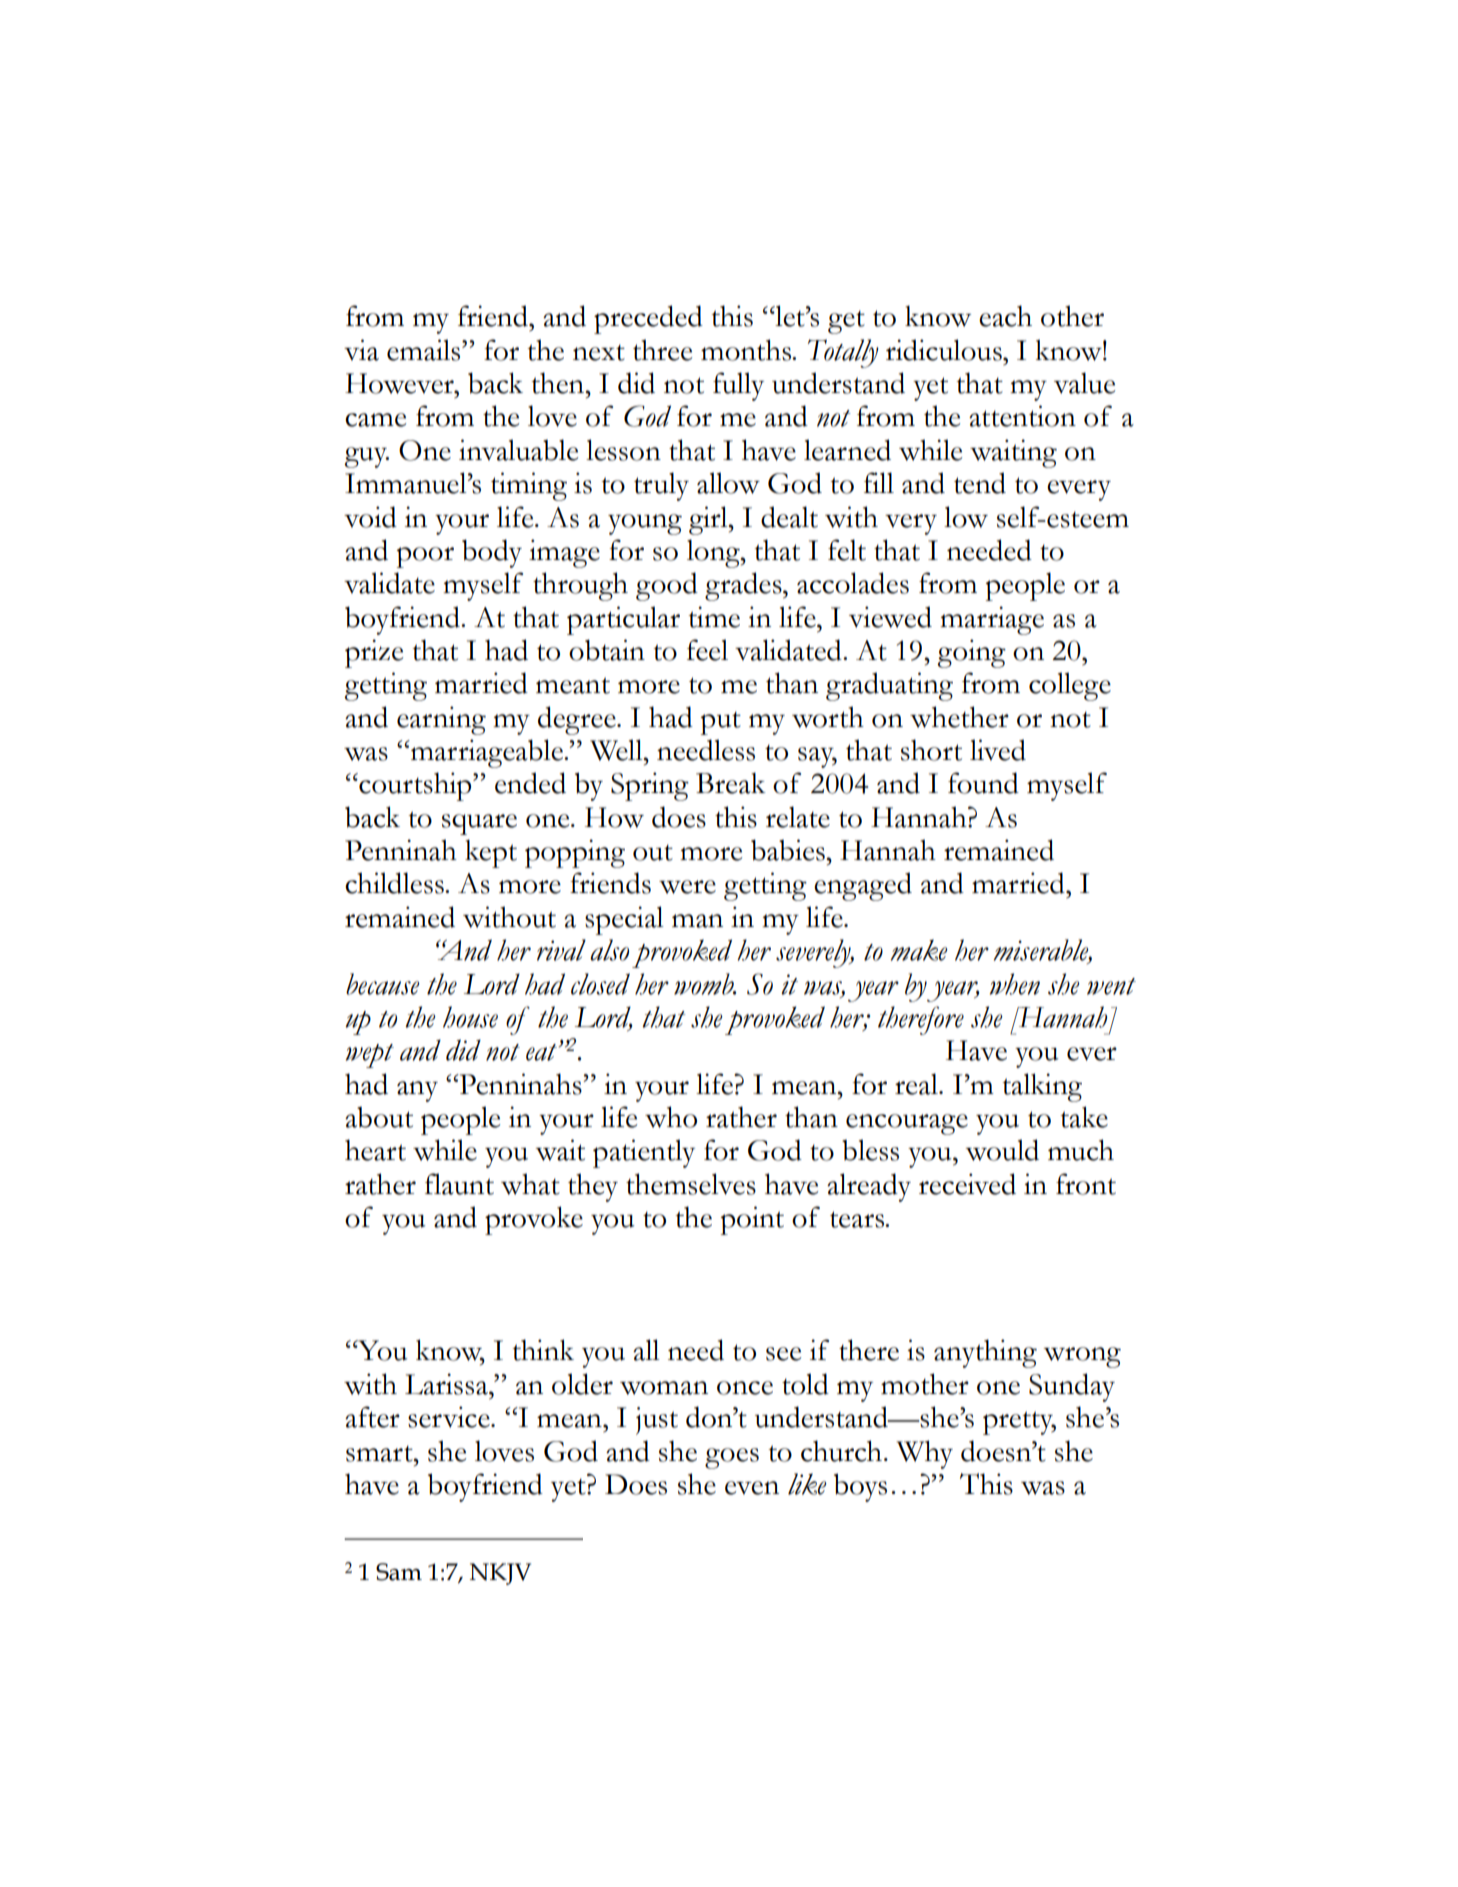 Image resolution: width=1458 pixels, height=1887 pixels. I want to click on house, so click(470, 1017).
